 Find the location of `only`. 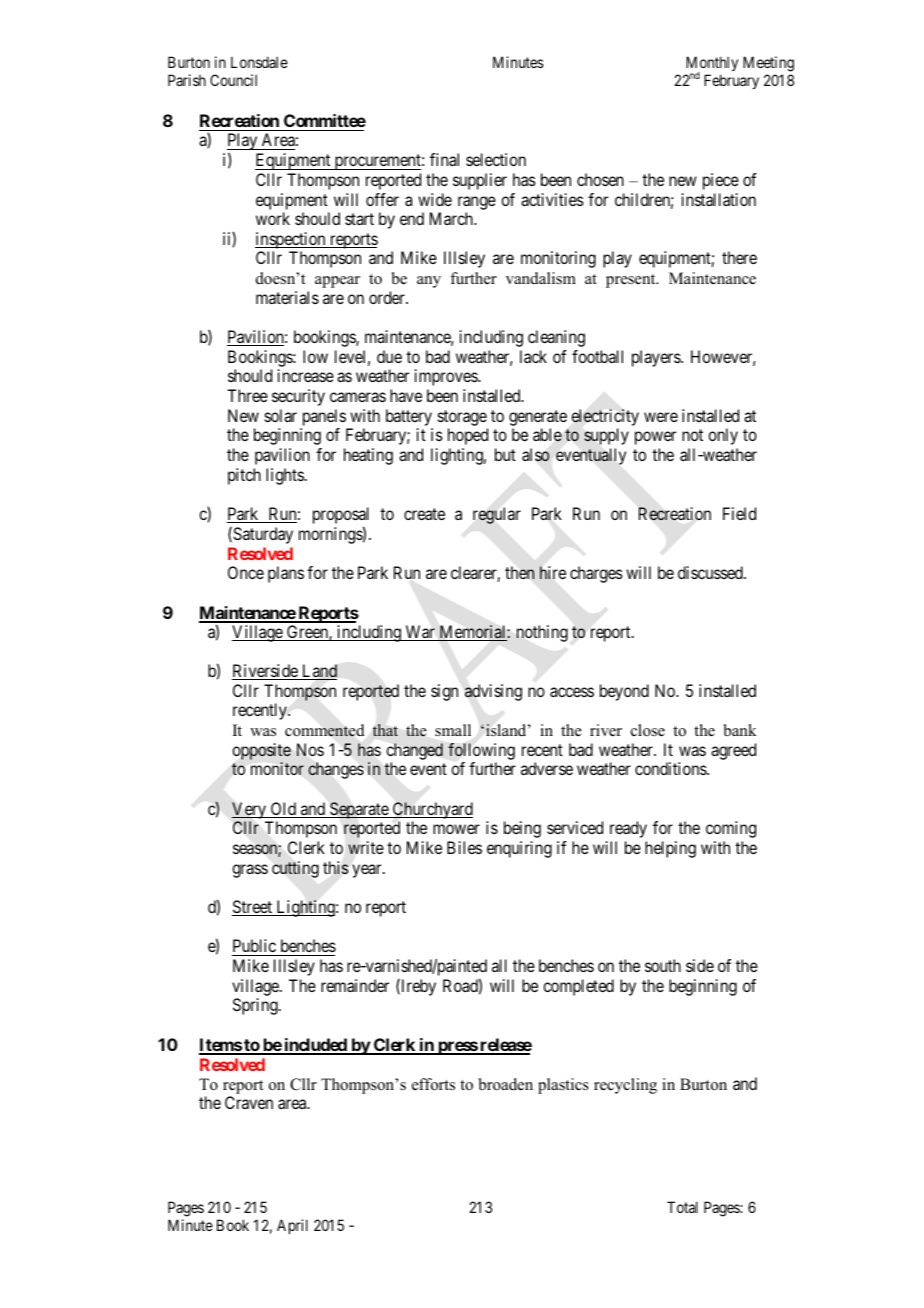

only is located at coordinates (723, 436).
